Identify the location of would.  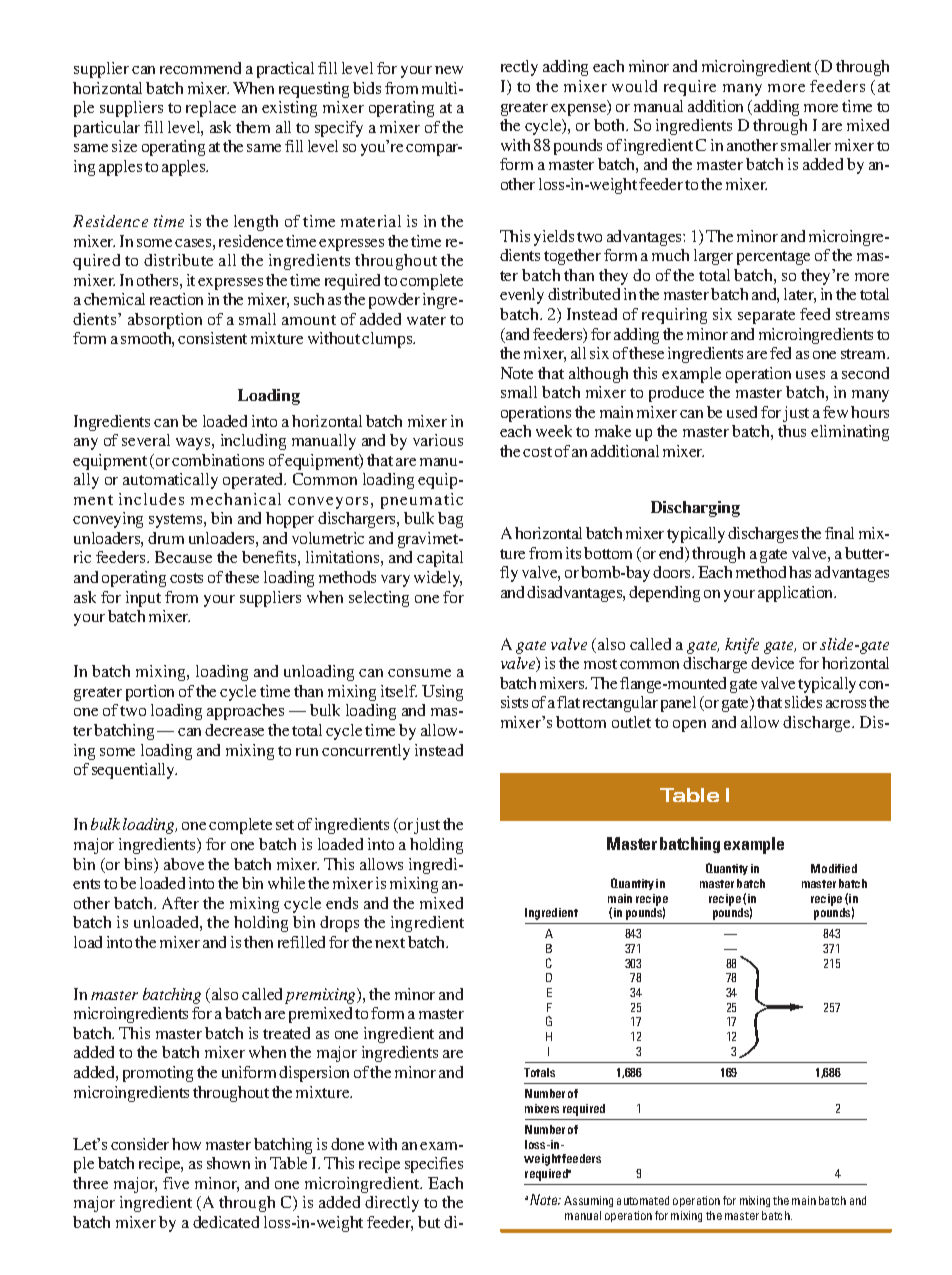
(634, 86).
